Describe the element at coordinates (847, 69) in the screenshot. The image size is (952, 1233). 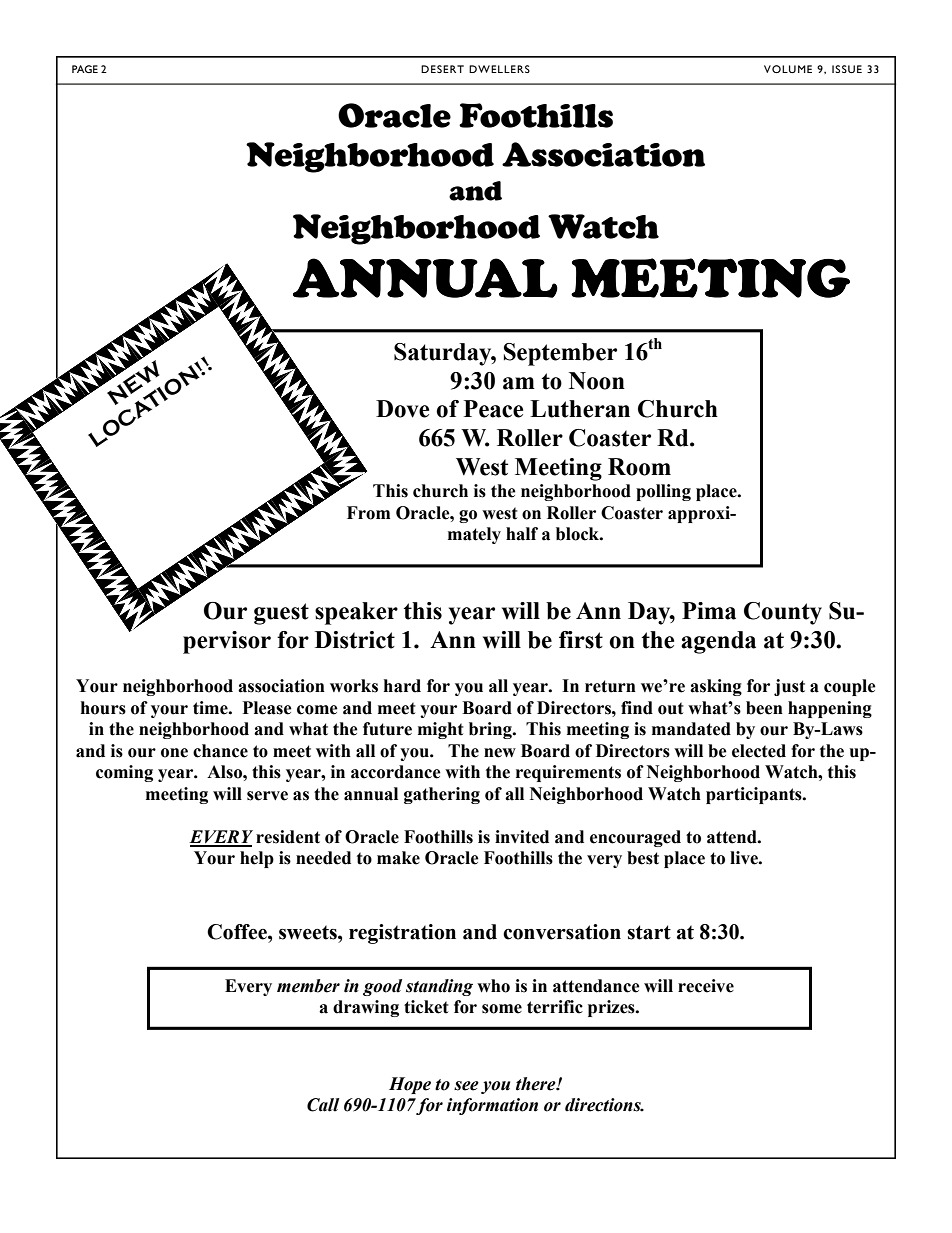
I see `ISSUE` at that location.
